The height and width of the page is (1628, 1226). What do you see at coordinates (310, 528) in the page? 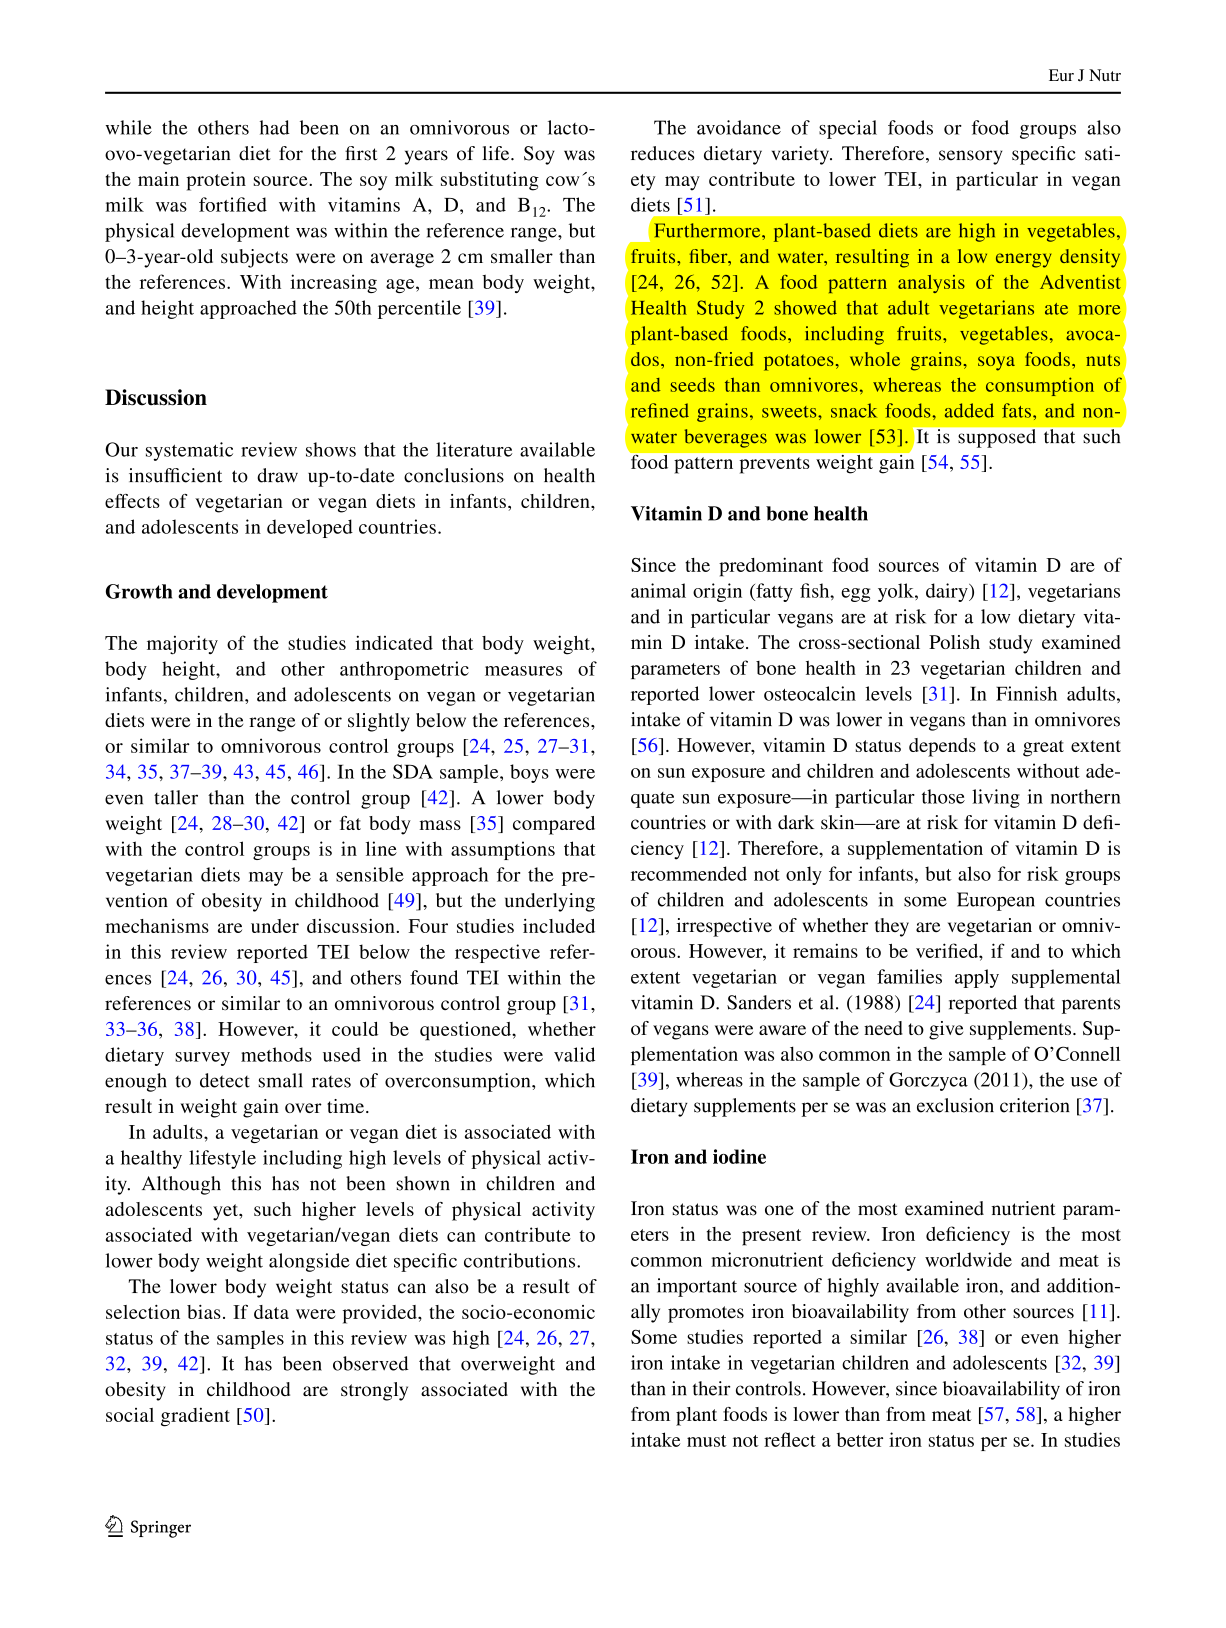
I see `developed` at bounding box center [310, 528].
